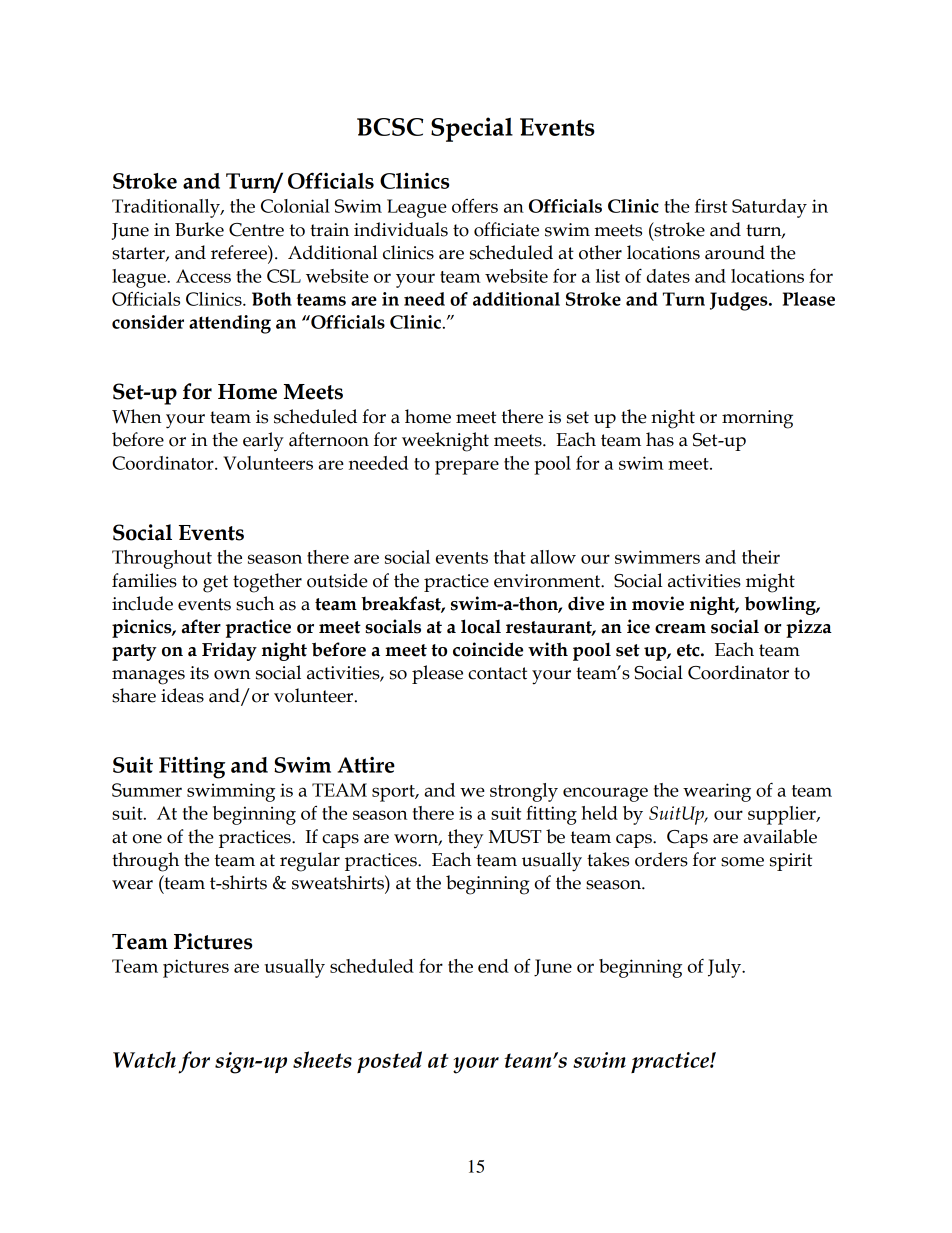  I want to click on Watch, so click(144, 1059).
